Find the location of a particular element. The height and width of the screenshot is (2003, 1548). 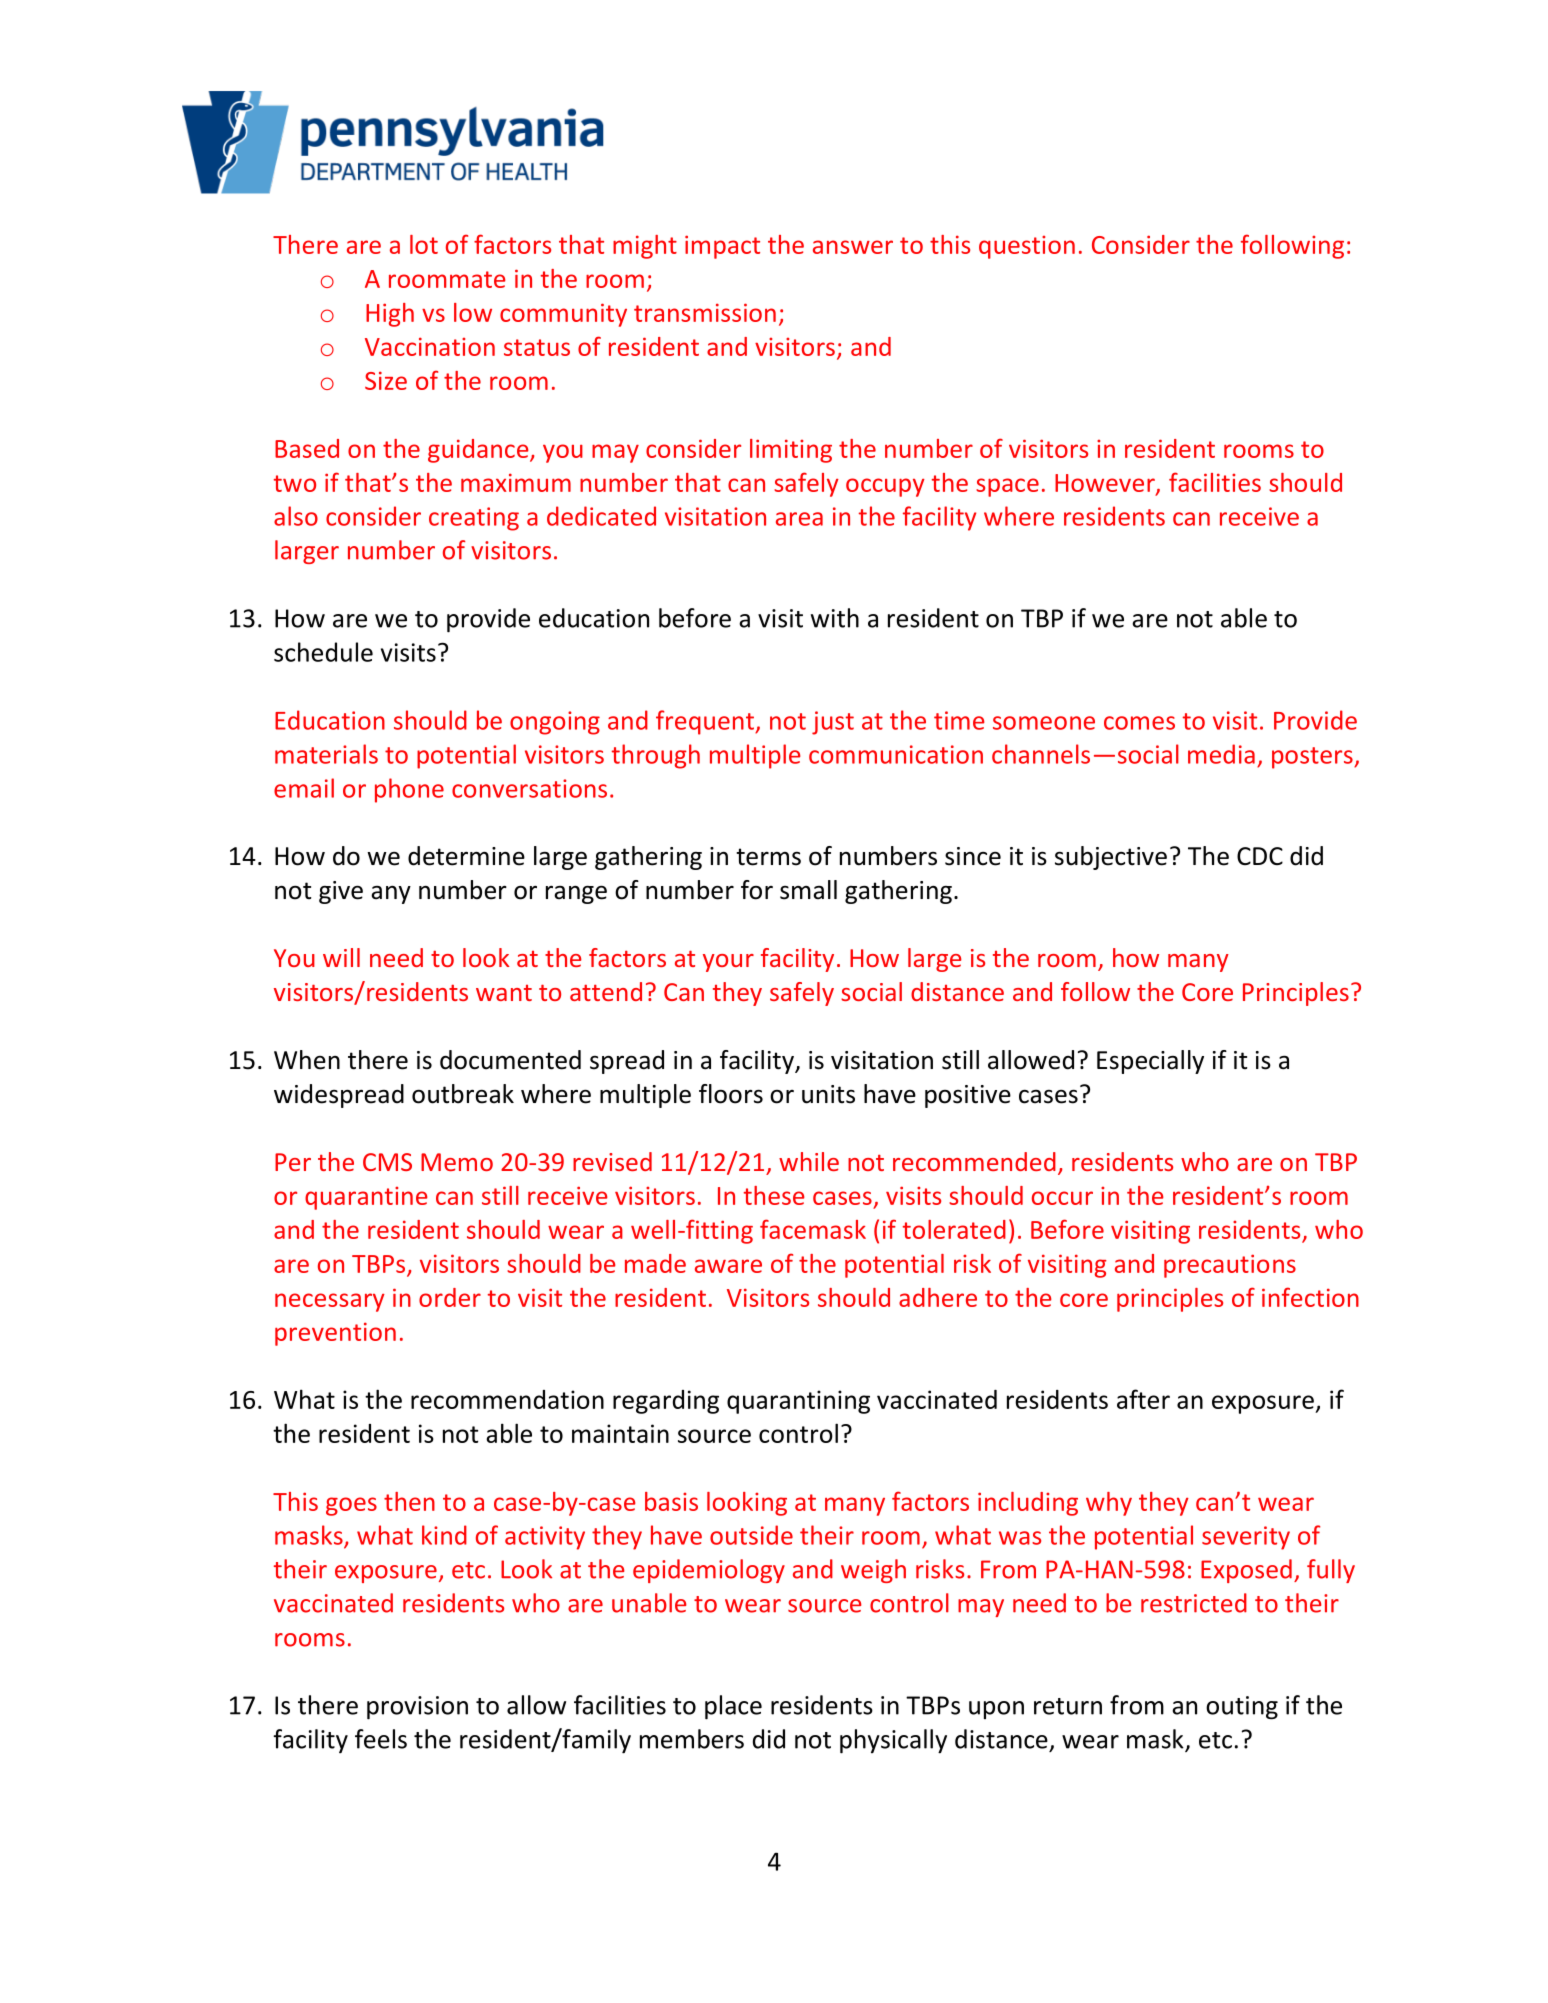

with is located at coordinates (835, 618).
